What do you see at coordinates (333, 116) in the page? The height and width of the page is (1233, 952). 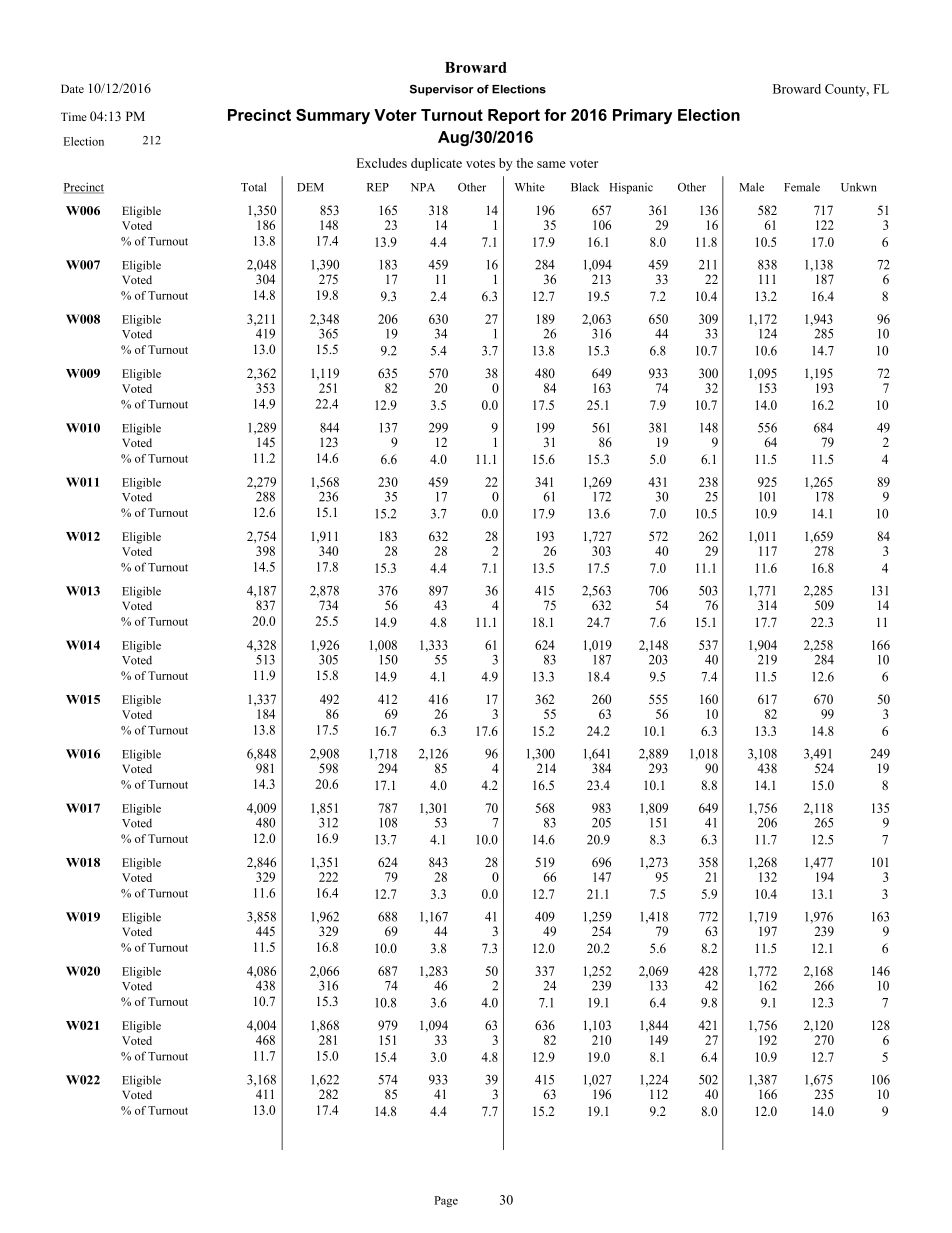 I see `Summary` at bounding box center [333, 116].
